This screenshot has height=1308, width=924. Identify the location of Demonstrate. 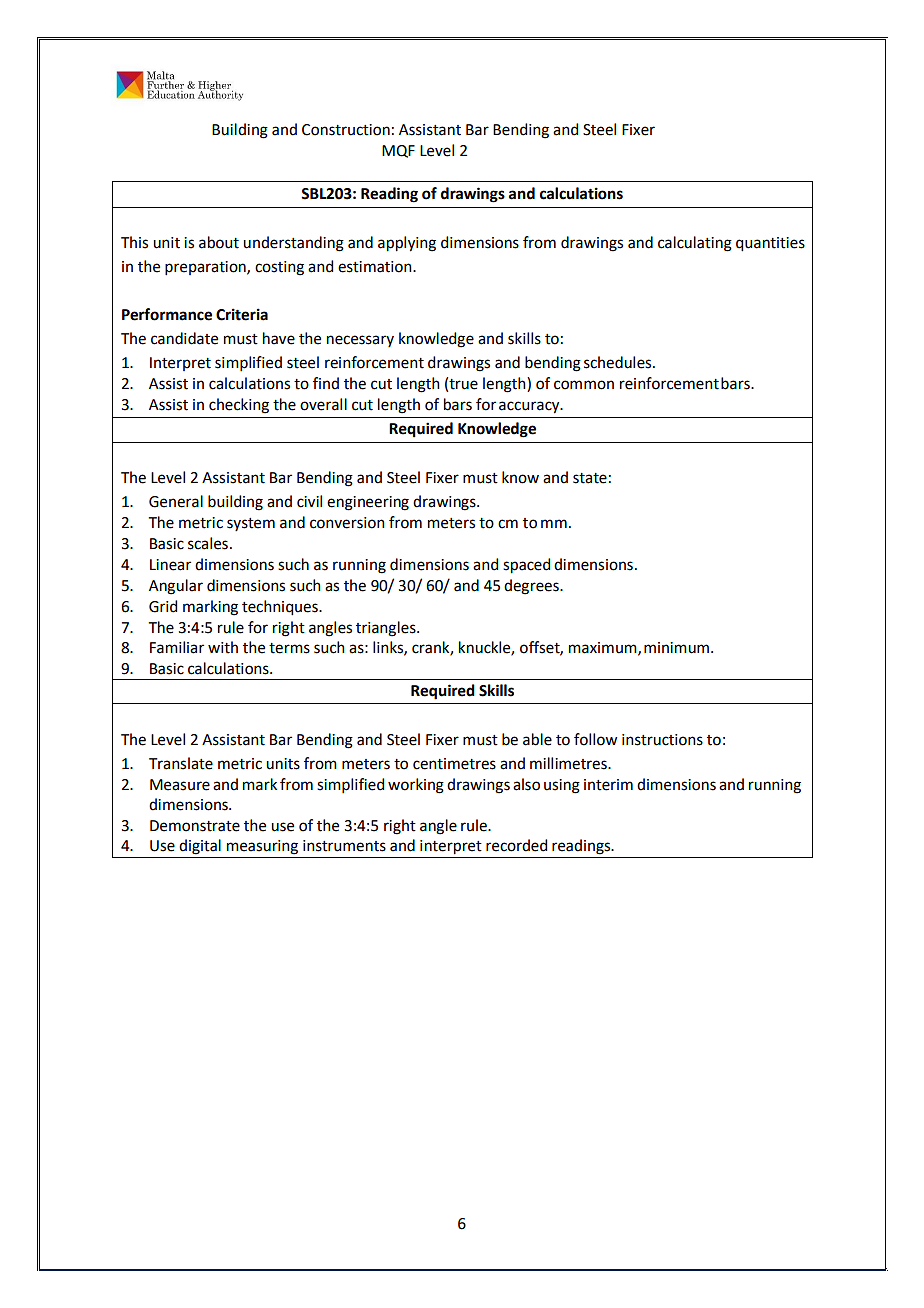
(195, 826).
